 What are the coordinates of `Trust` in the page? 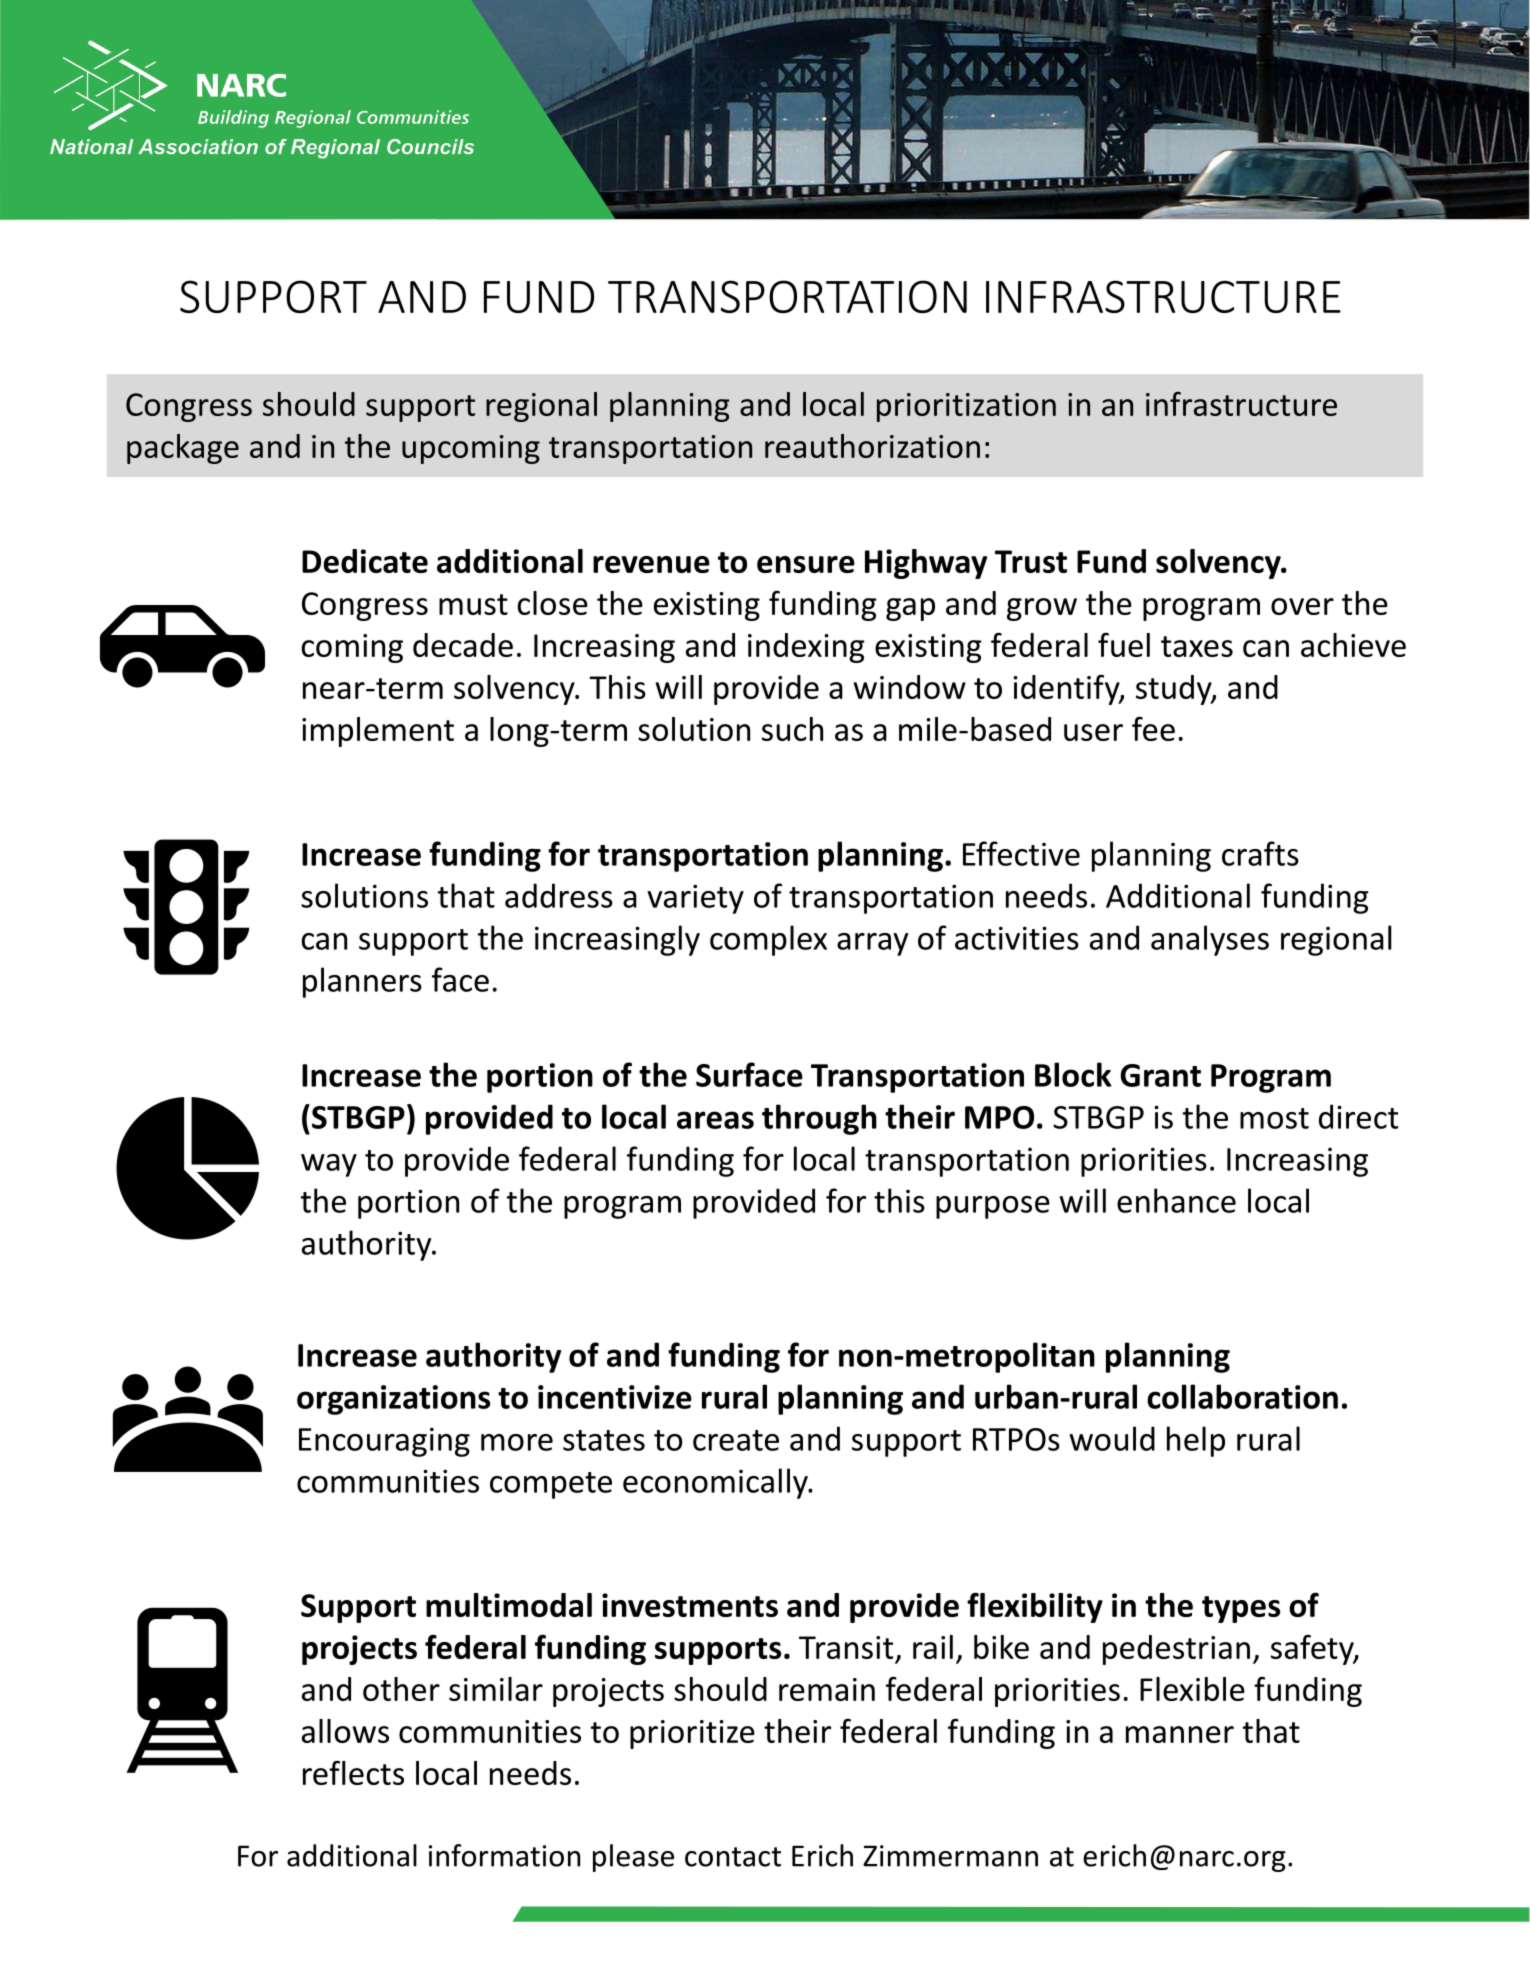 It's located at (1031, 561).
